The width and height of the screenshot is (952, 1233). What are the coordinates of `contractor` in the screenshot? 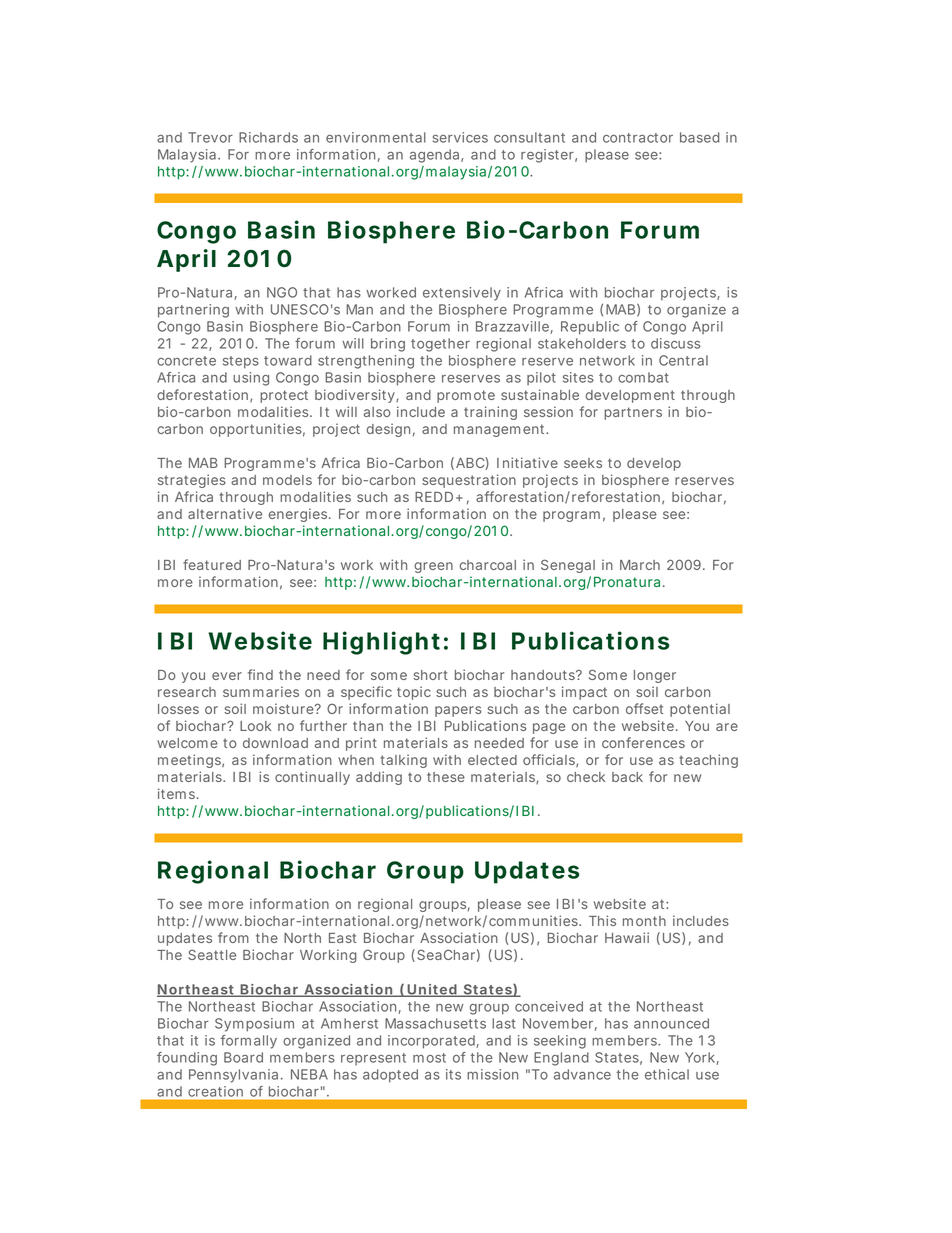 It's located at (638, 138).
